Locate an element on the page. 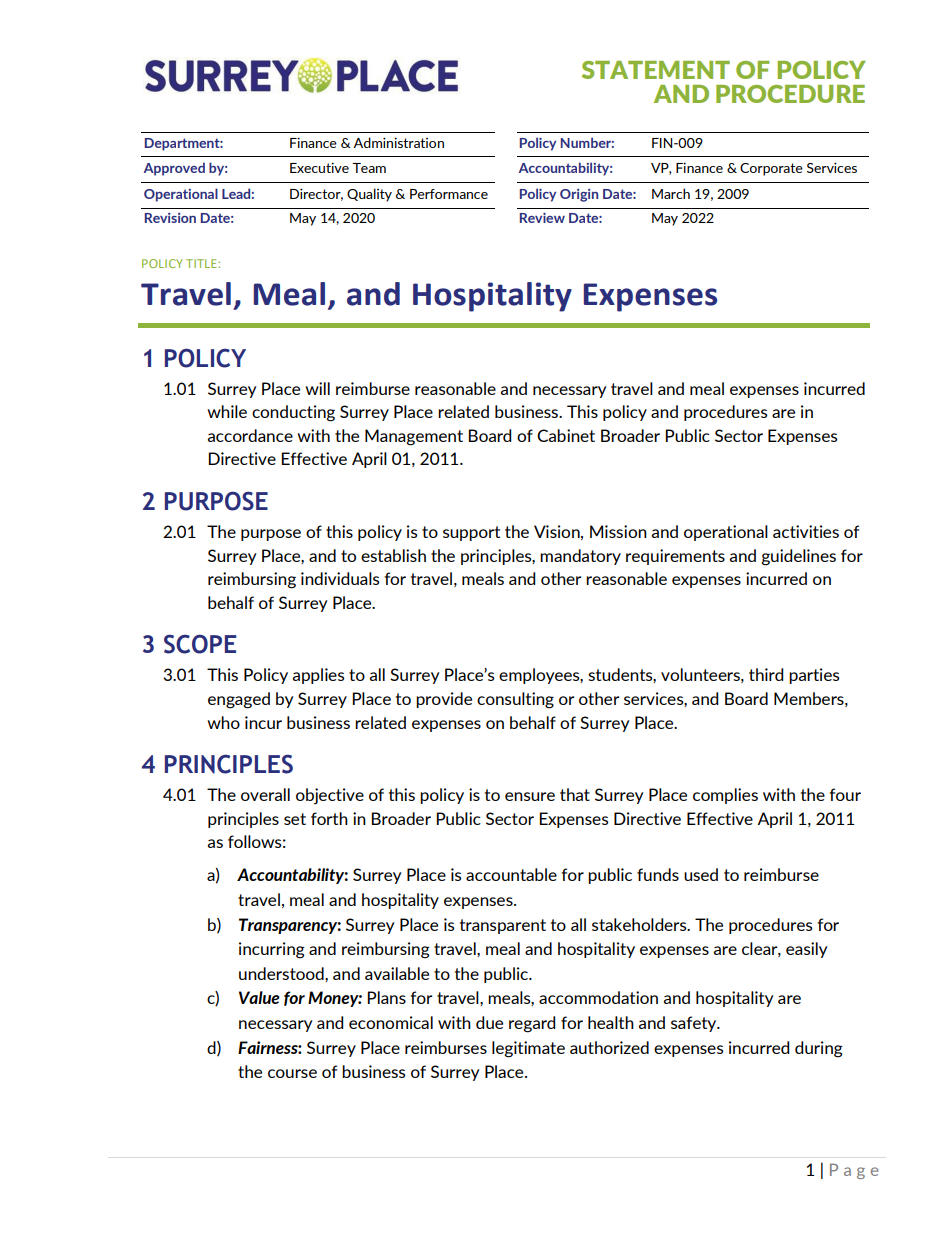 Image resolution: width=952 pixels, height=1233 pixels. individuals is located at coordinates (340, 578).
